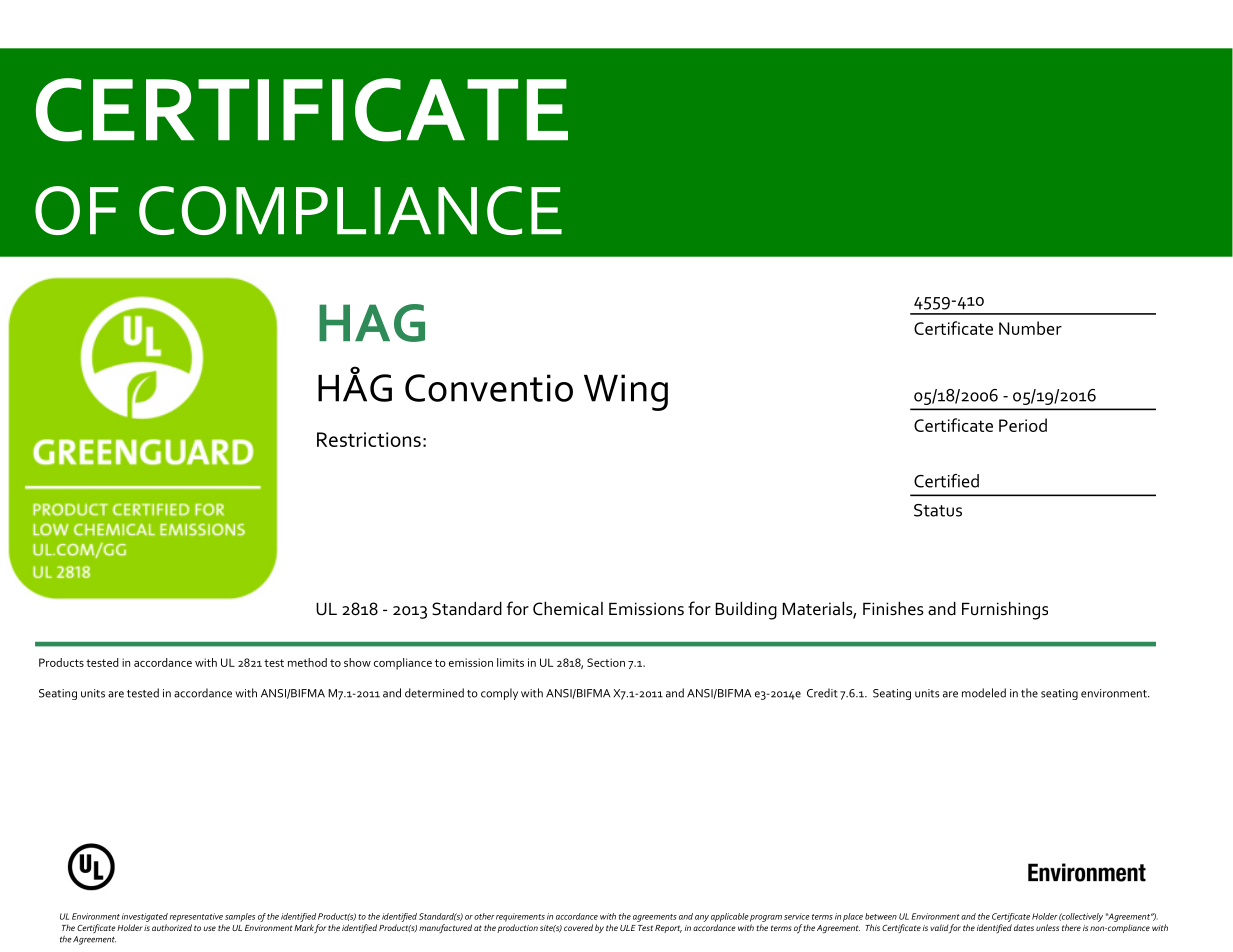  Describe the element at coordinates (240, 917) in the document. I see `samples` at that location.
